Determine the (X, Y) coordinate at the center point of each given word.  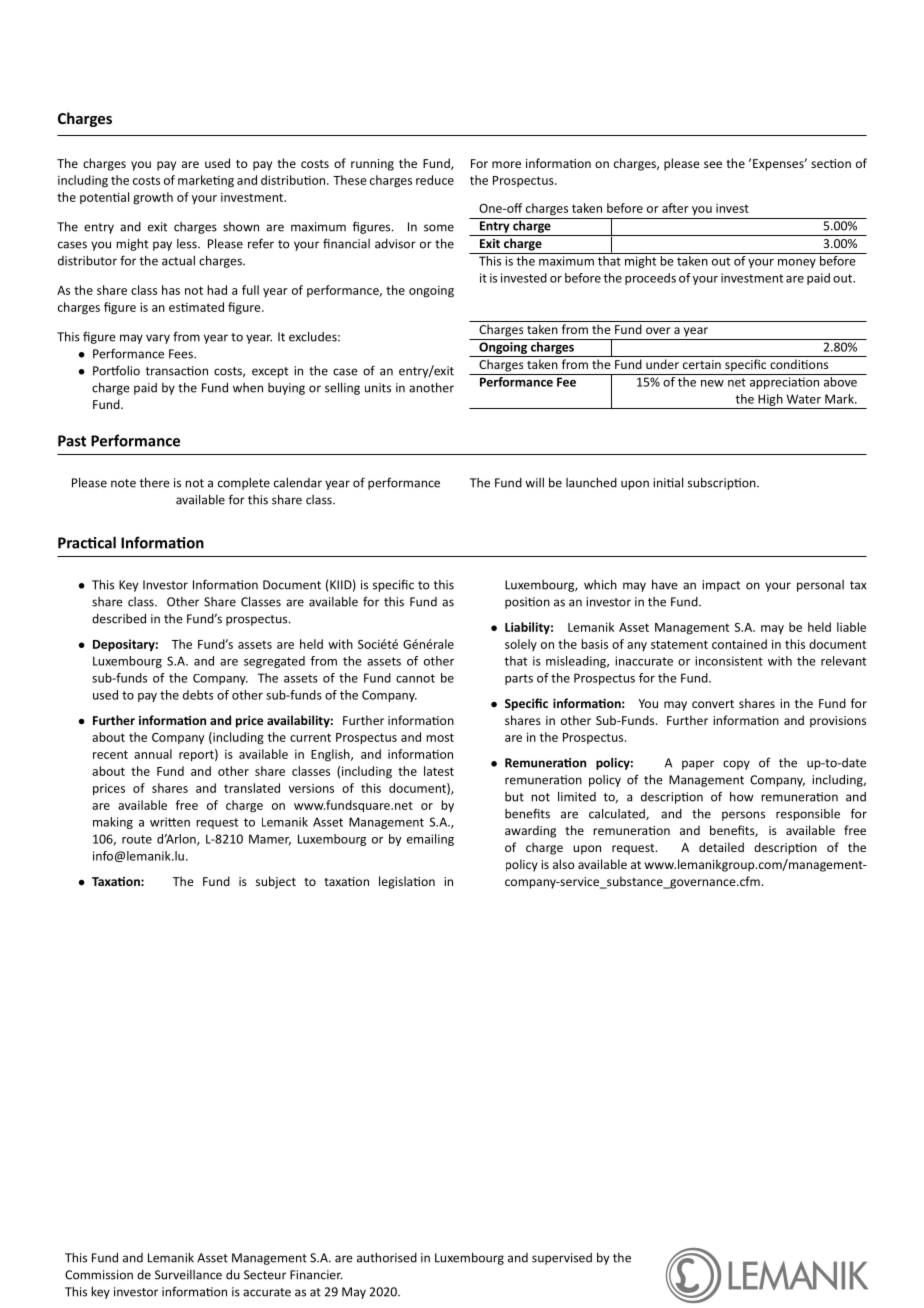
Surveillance (188, 1275)
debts (198, 695)
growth (153, 198)
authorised (387, 1258)
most (440, 737)
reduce (435, 180)
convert (713, 704)
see (713, 164)
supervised (562, 1259)
